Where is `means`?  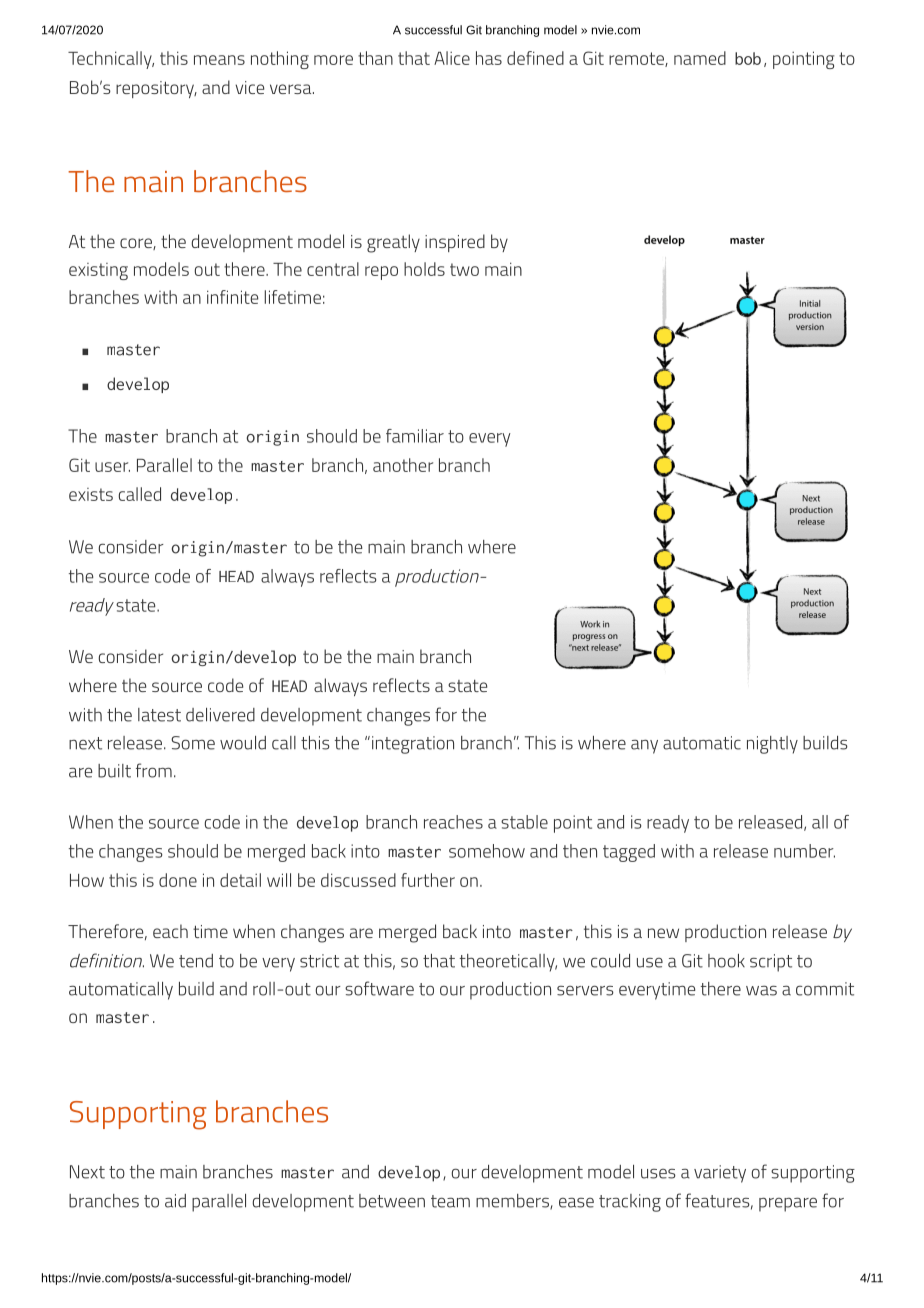
means is located at coordinates (219, 60).
